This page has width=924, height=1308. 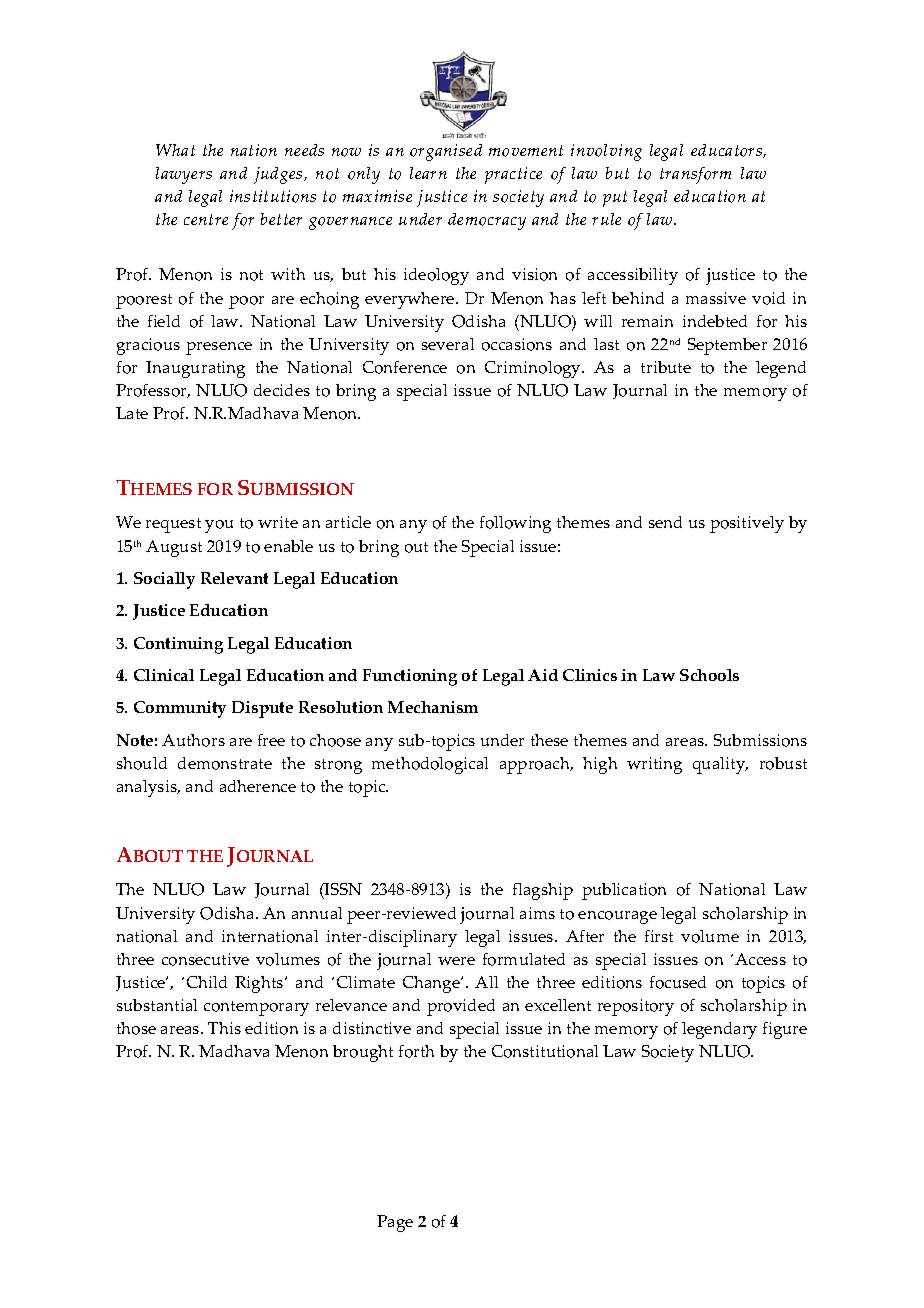 What do you see at coordinates (747, 524) in the page?
I see `positively` at bounding box center [747, 524].
